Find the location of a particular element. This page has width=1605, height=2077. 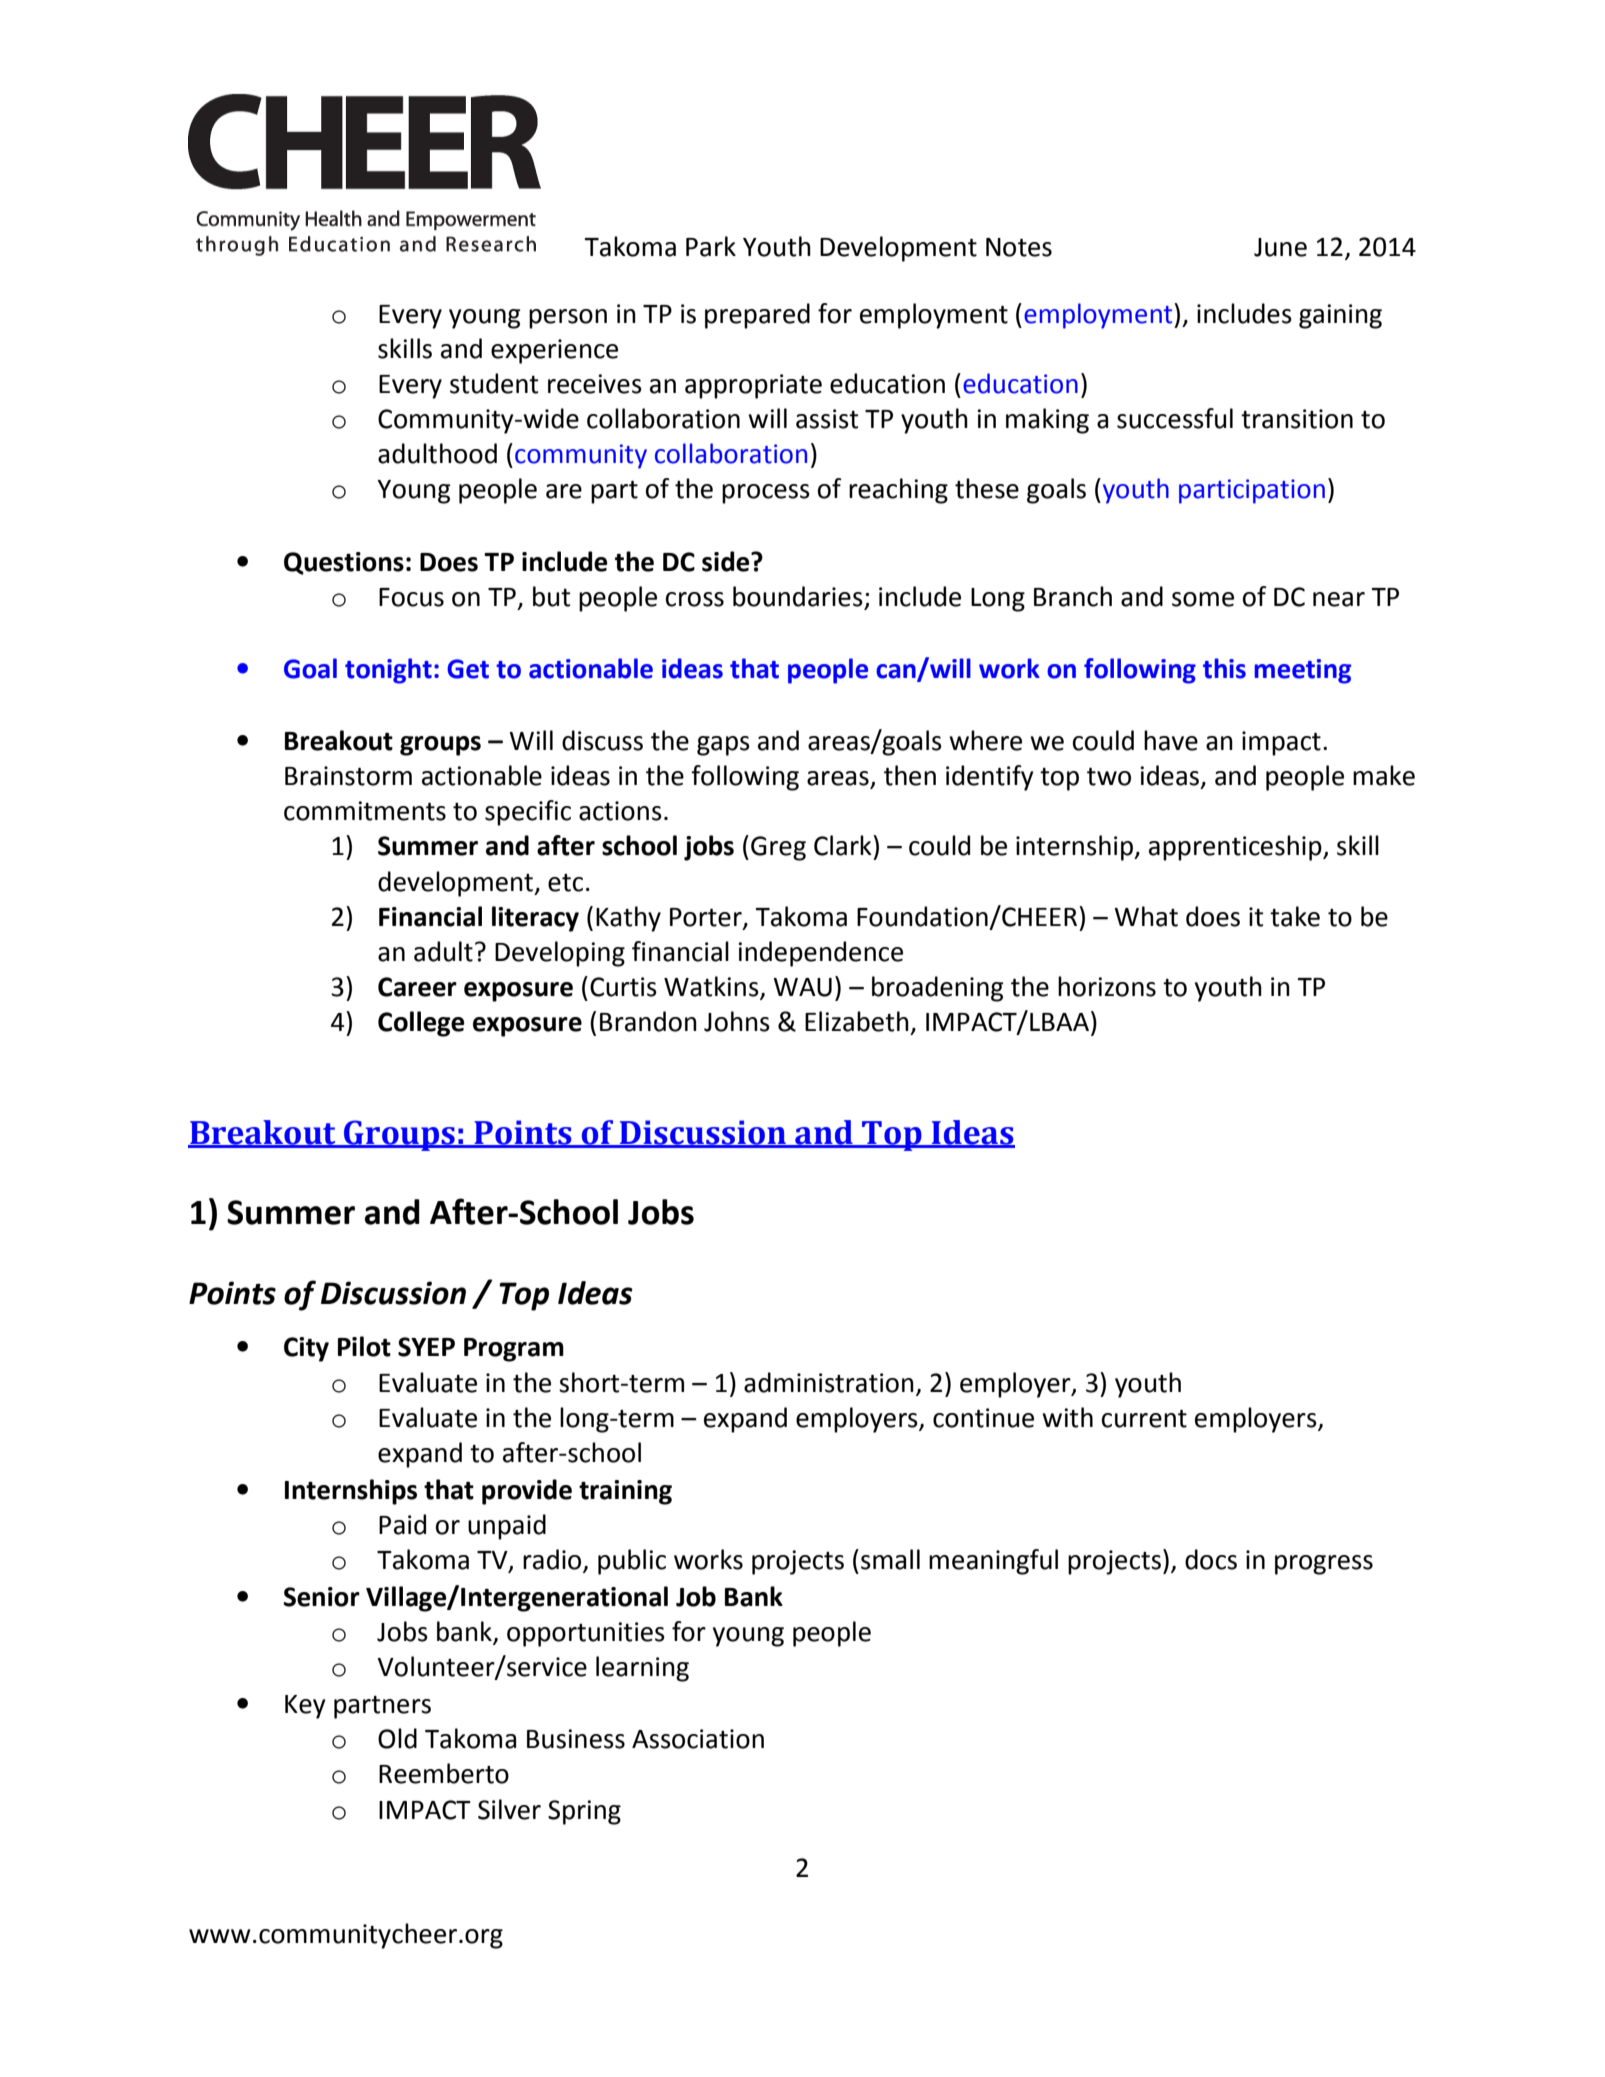

progress is located at coordinates (1324, 1565).
